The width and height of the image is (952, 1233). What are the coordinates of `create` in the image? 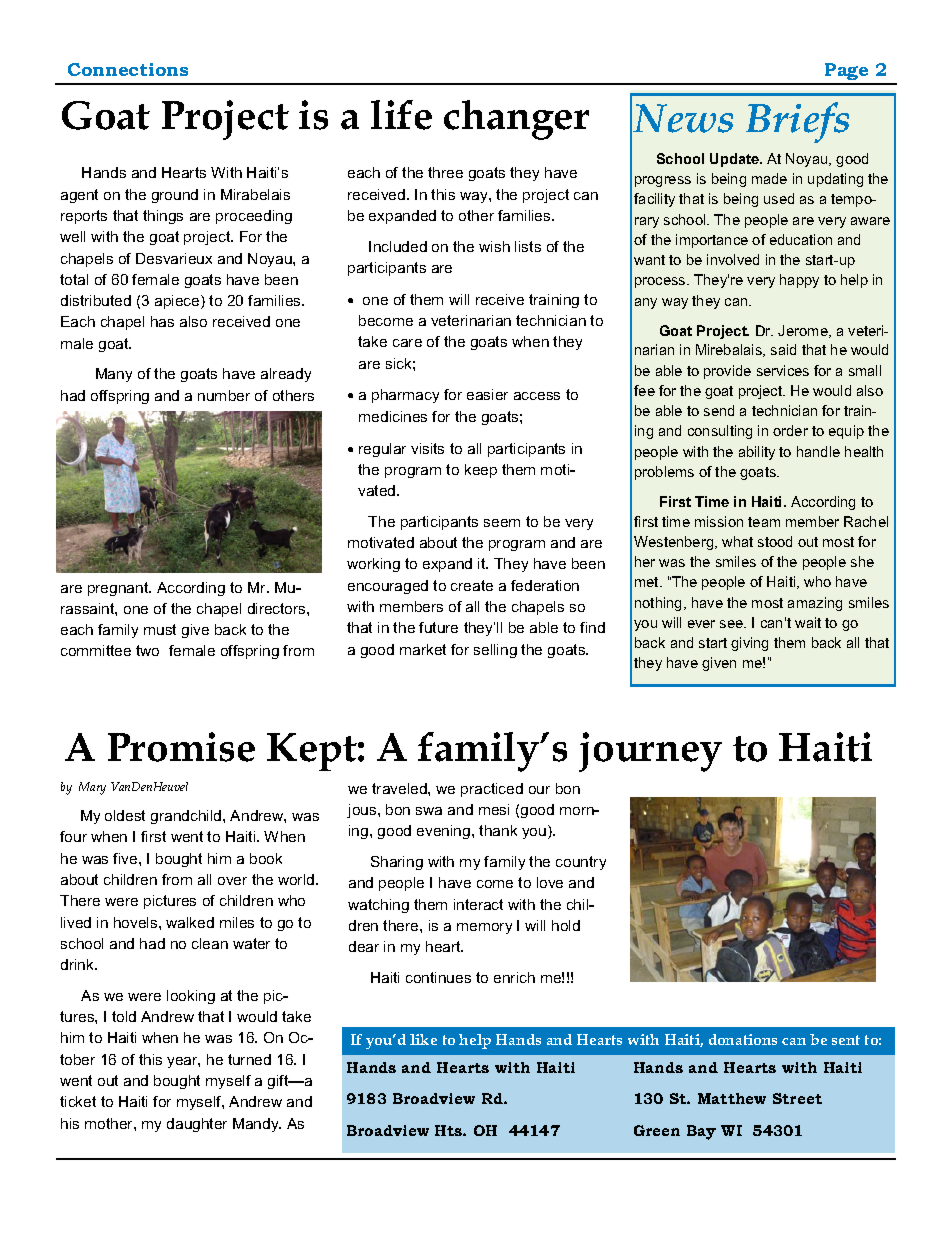 It's located at (472, 585).
